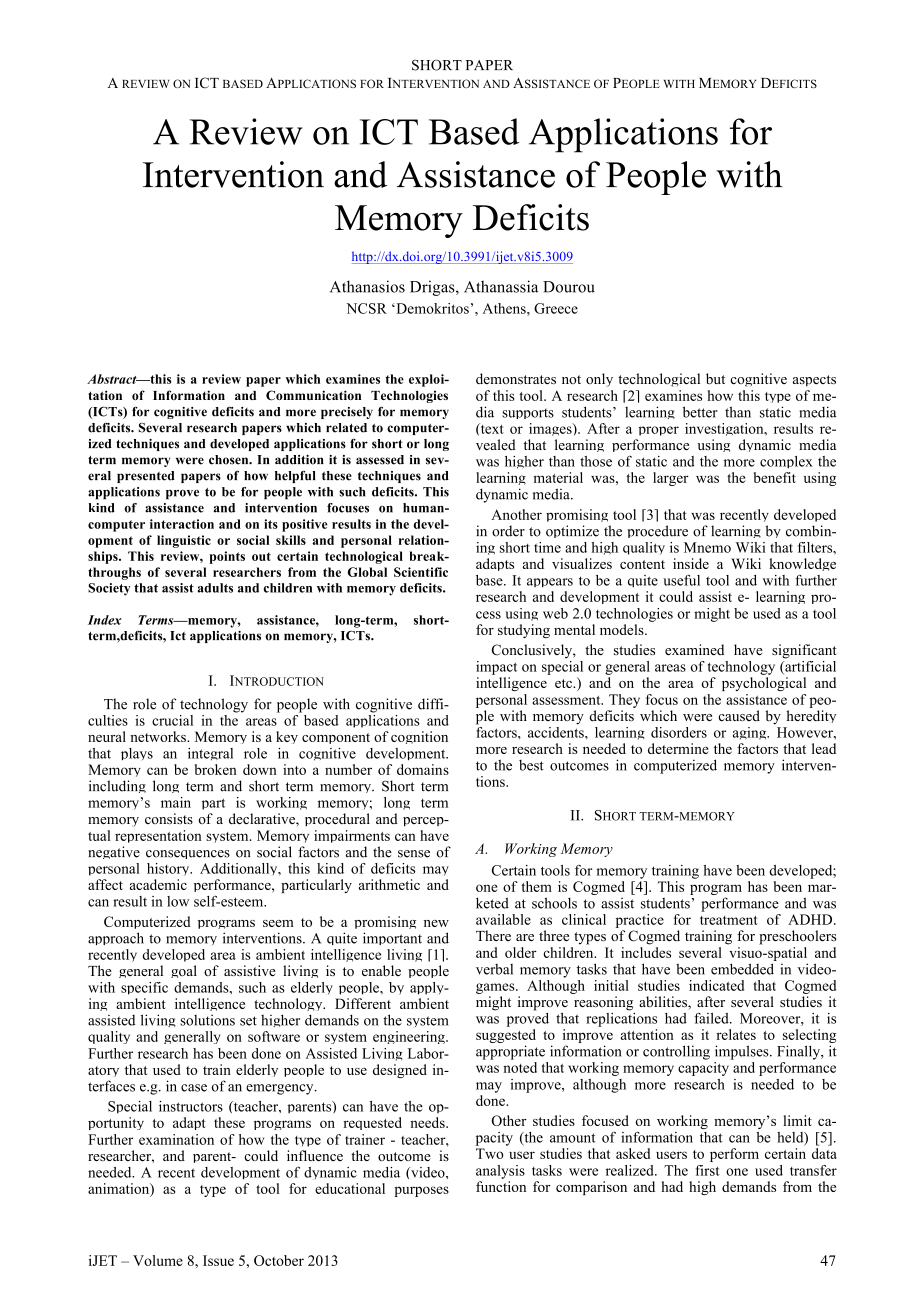  I want to click on impulses, so click(743, 1052).
